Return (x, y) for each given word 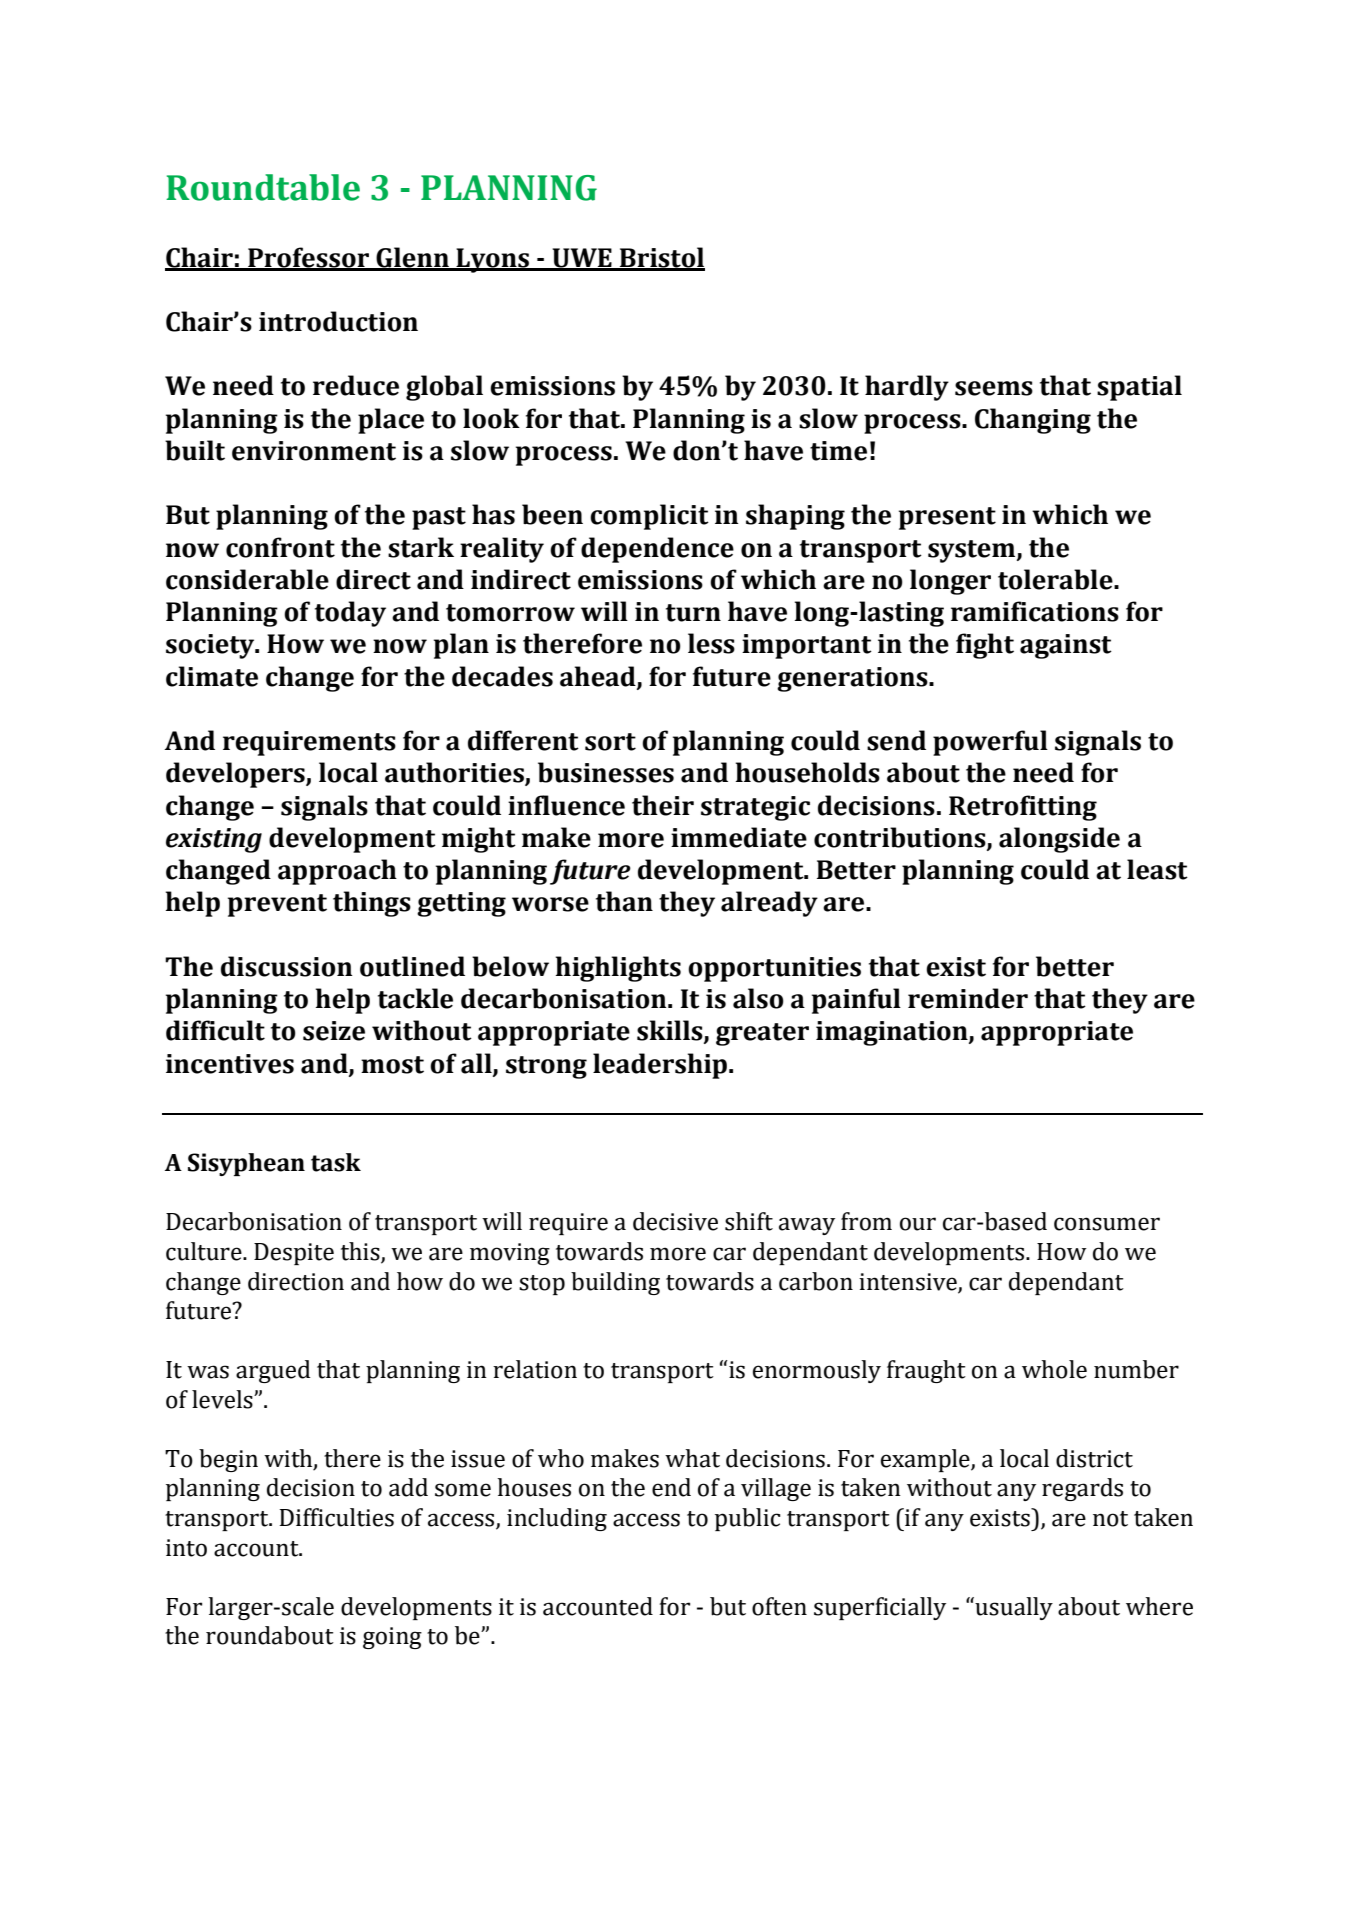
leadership (660, 1066)
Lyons (492, 260)
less (711, 643)
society (211, 646)
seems (994, 388)
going (392, 1638)
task (336, 1162)
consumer (1107, 1224)
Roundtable (263, 187)
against (1066, 646)
